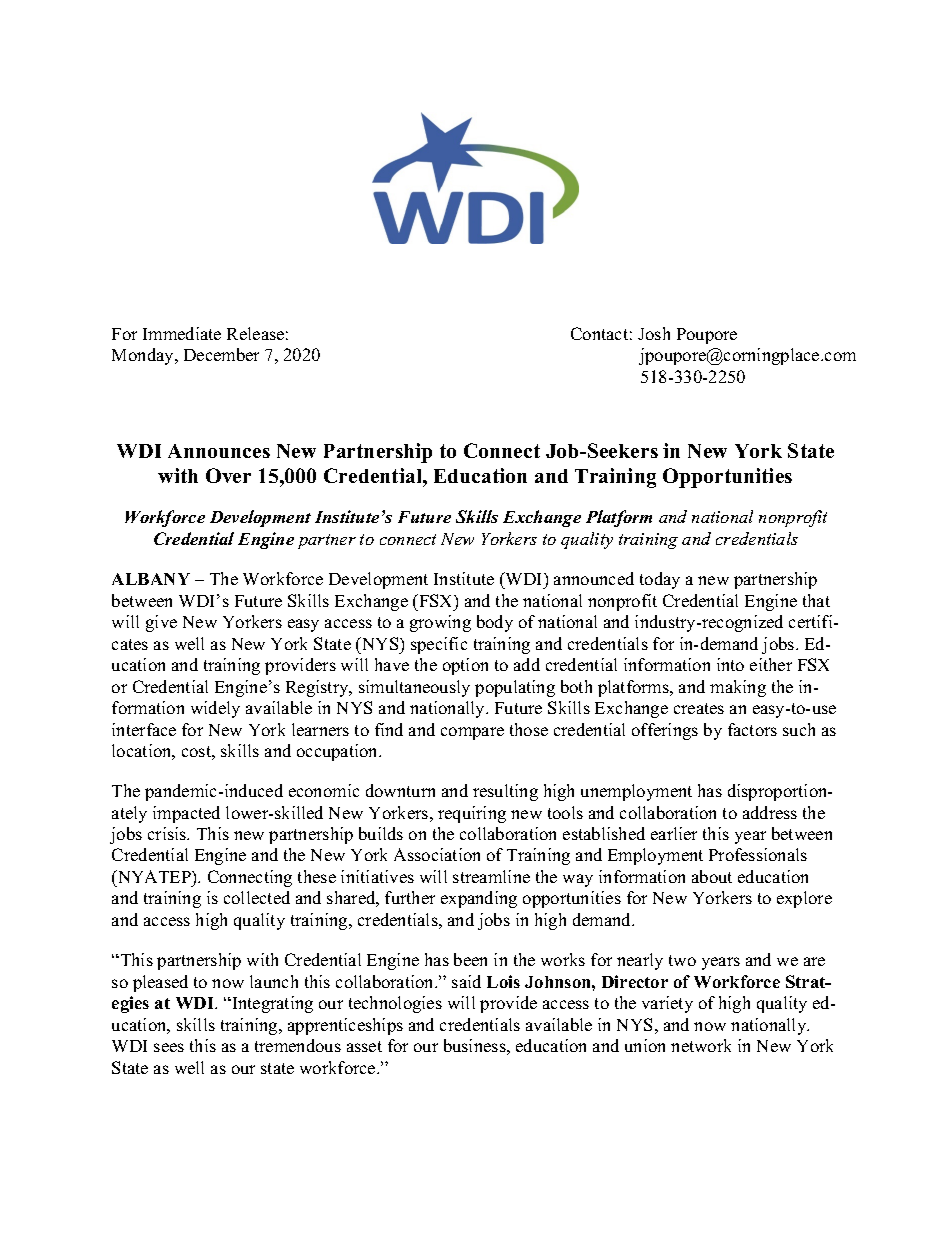 This screenshot has height=1233, width=952. I want to click on Registry, so click(318, 688).
